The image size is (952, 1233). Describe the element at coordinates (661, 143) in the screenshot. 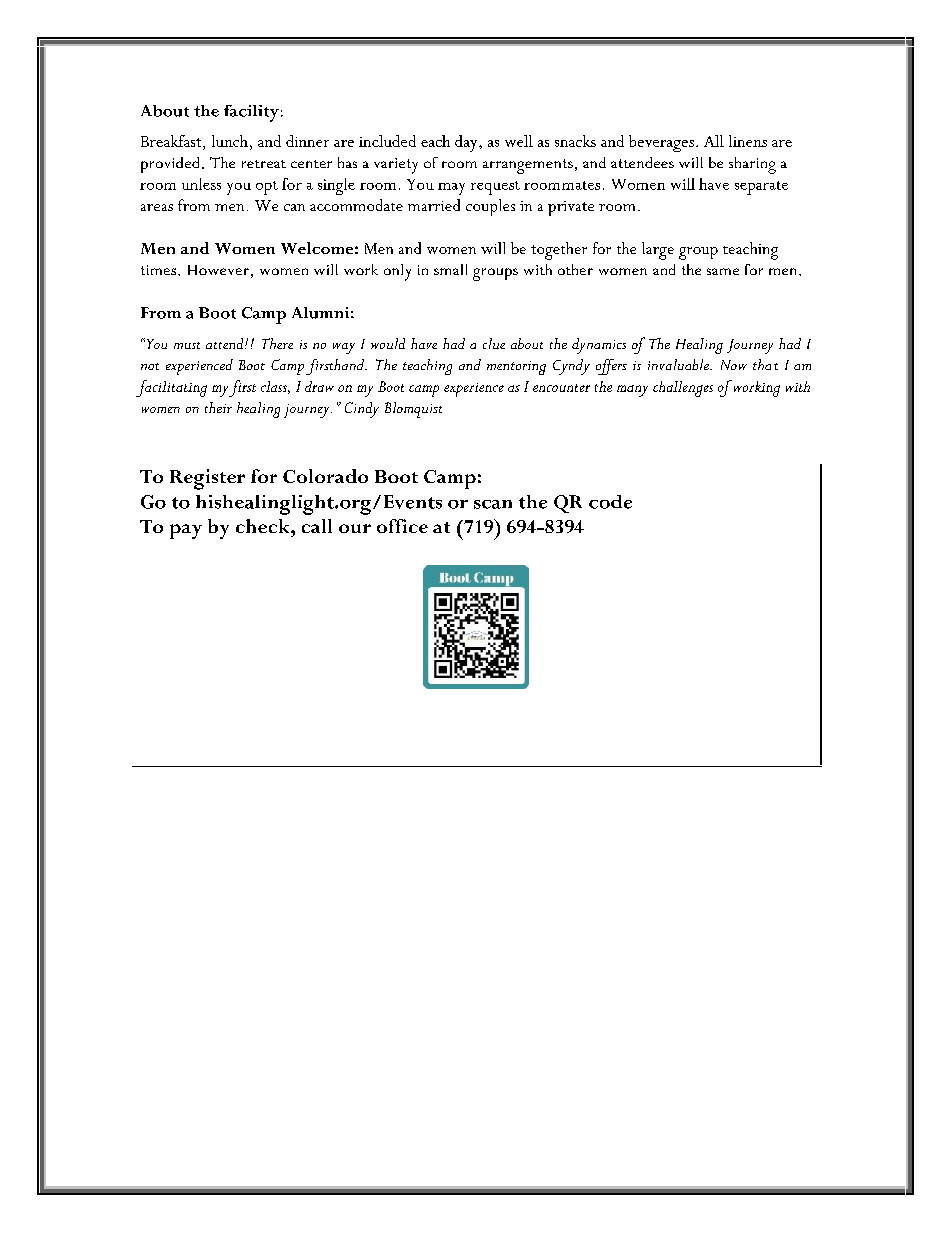

I see `beverages` at that location.
